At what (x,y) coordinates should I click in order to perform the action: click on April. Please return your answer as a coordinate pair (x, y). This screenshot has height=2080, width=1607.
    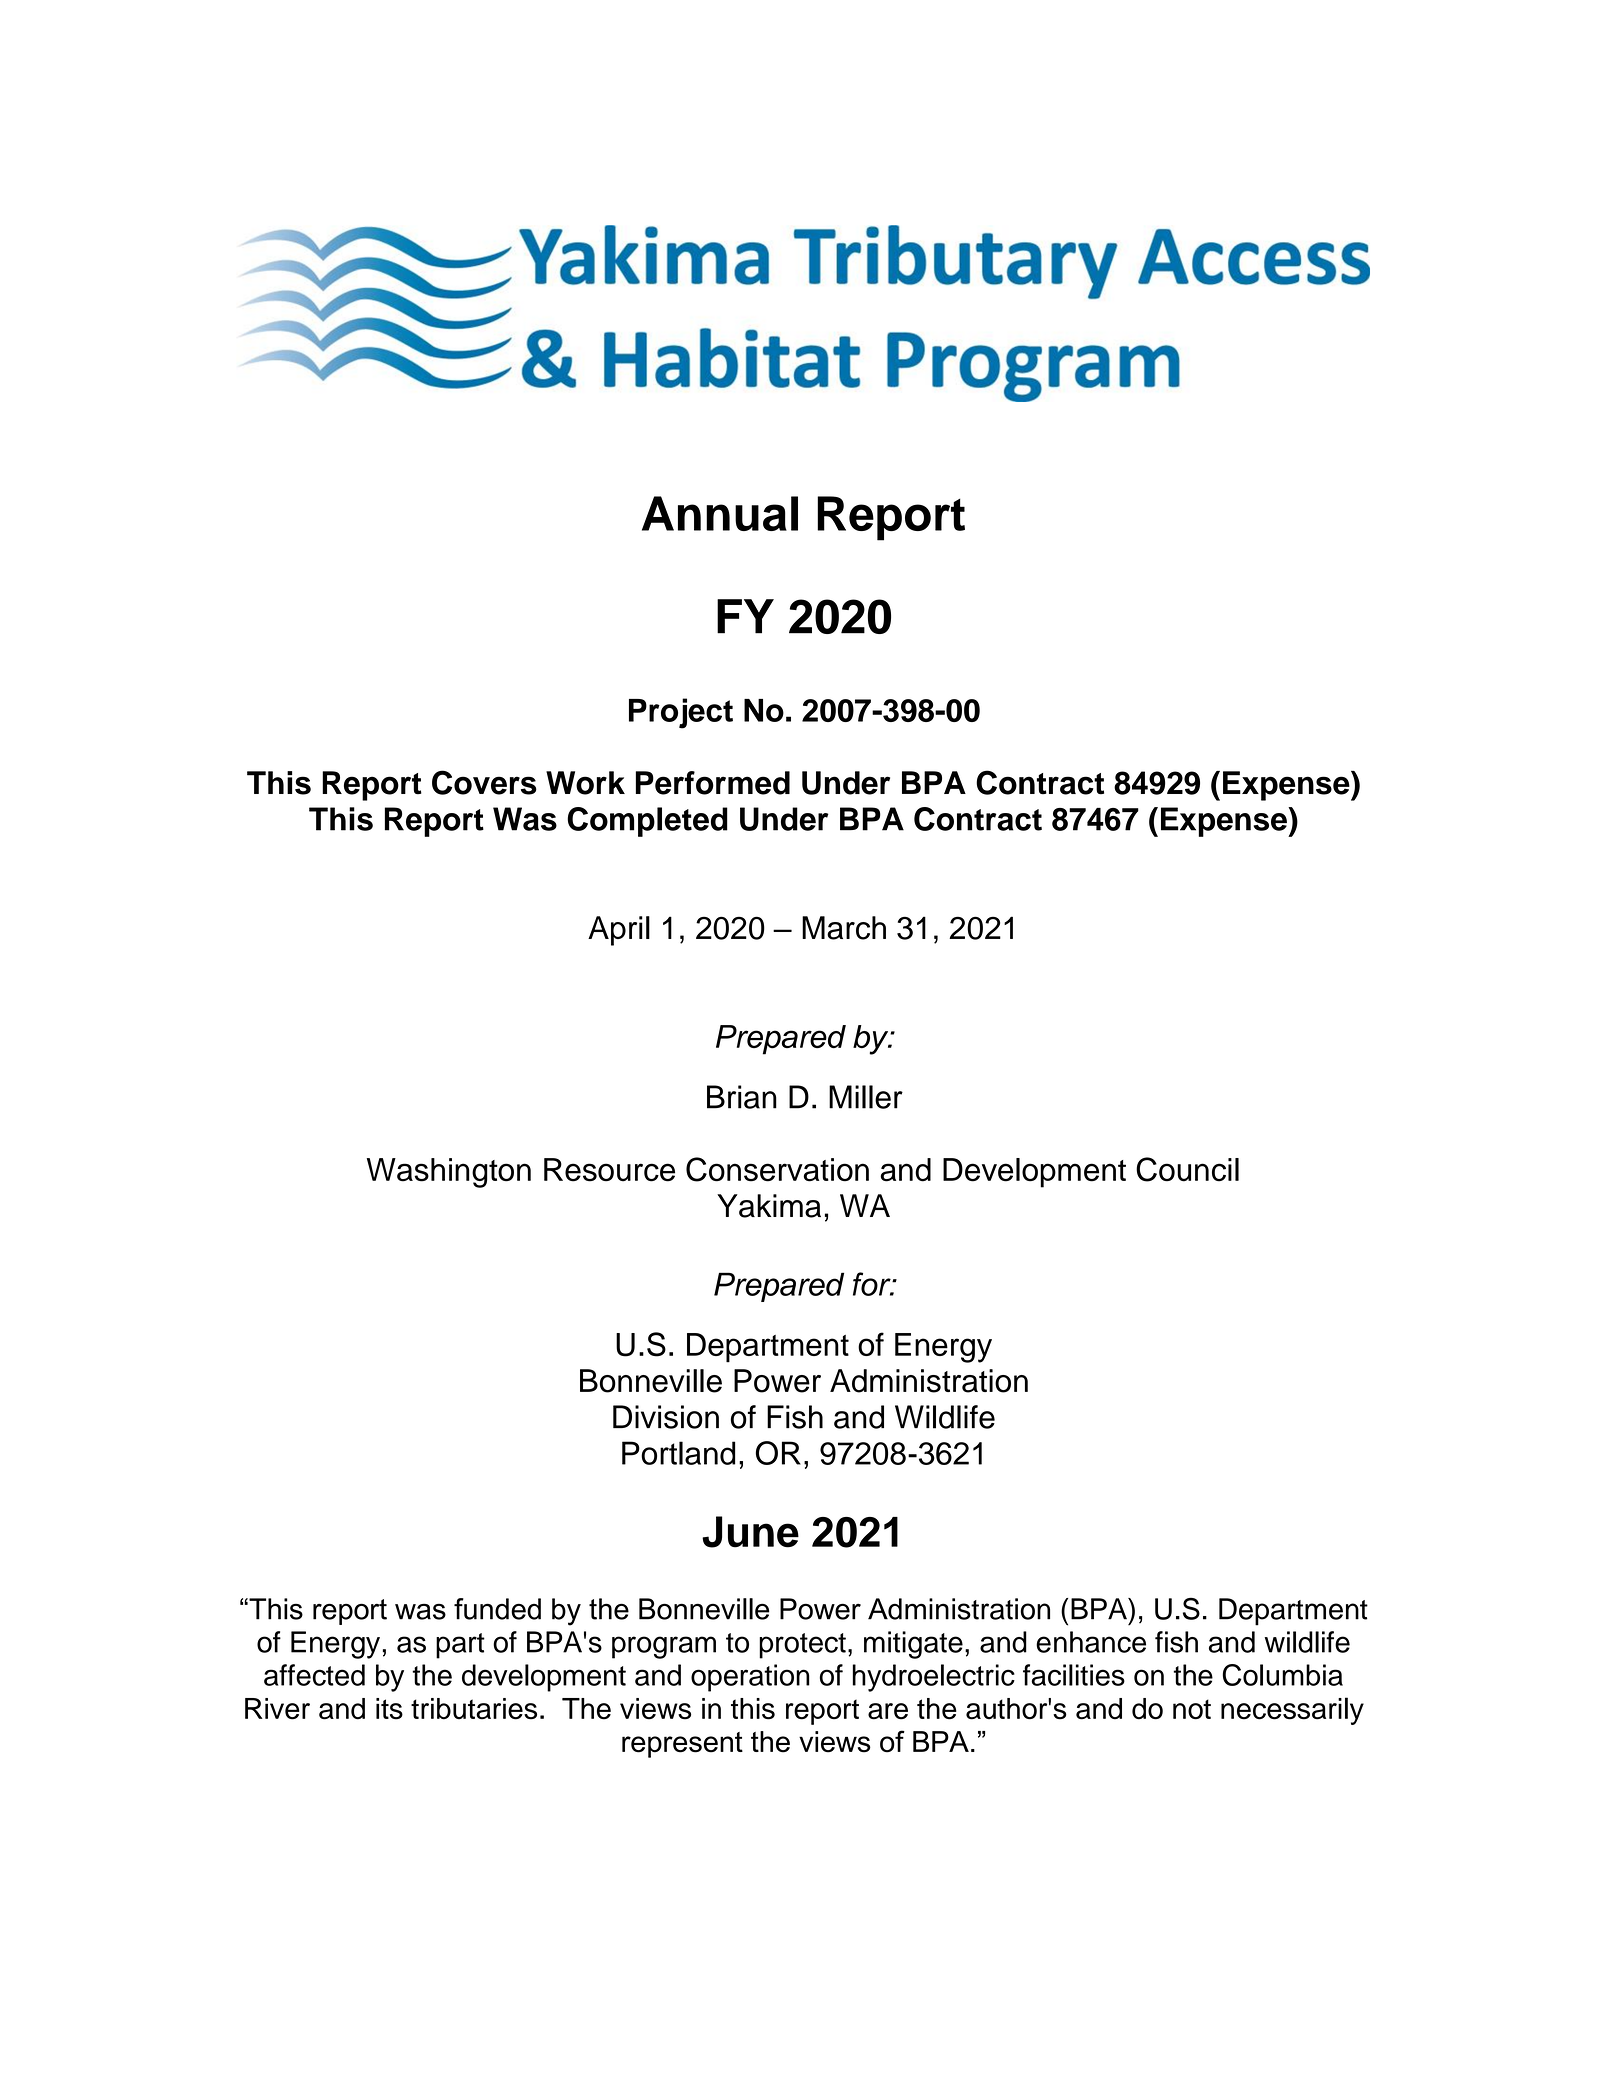
    Looking at the image, I should click on (619, 931).
